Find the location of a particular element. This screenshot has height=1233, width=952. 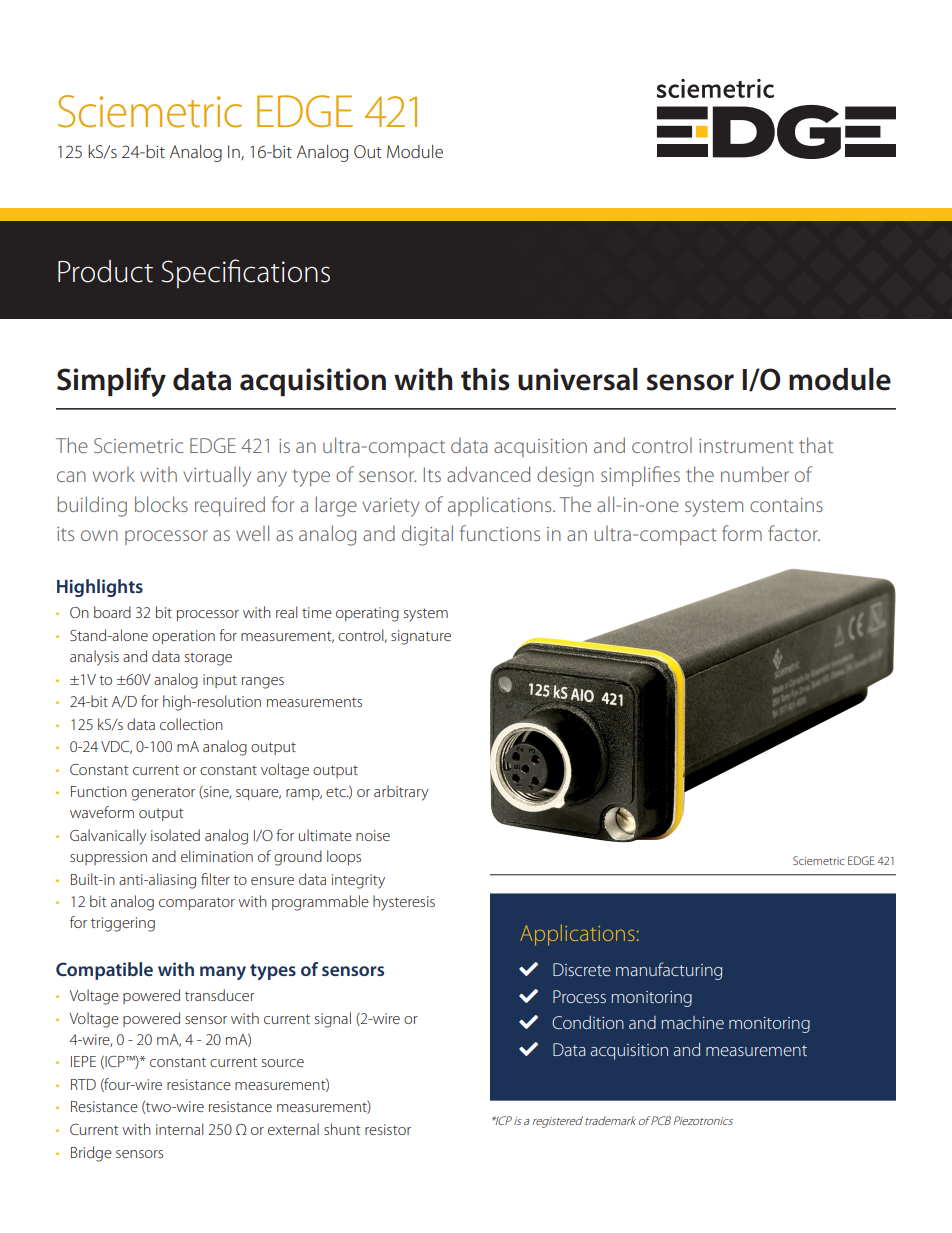

contains is located at coordinates (786, 505).
